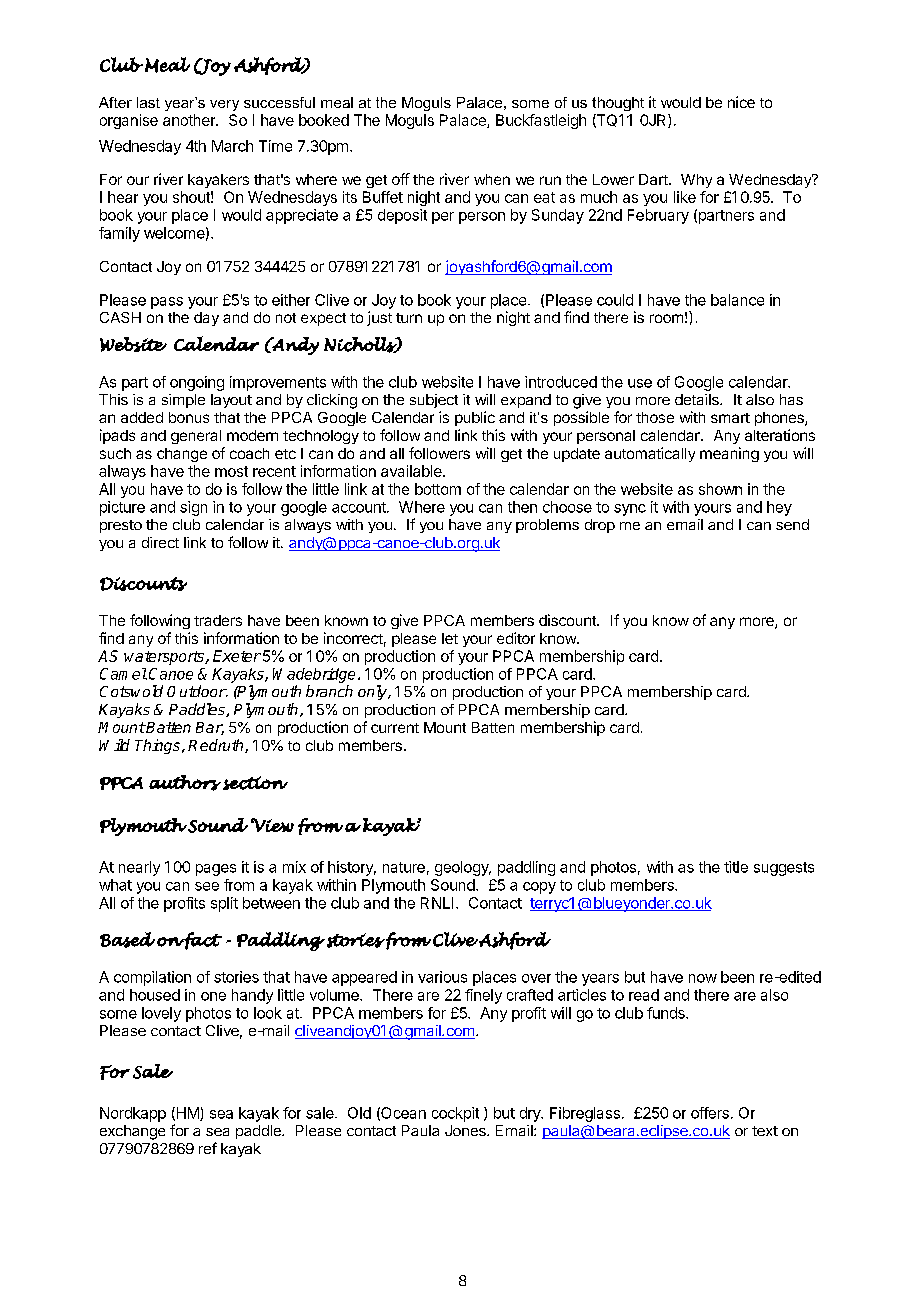 Image resolution: width=924 pixels, height=1308 pixels. Describe the element at coordinates (492, 179) in the screenshot. I see `when` at that location.
